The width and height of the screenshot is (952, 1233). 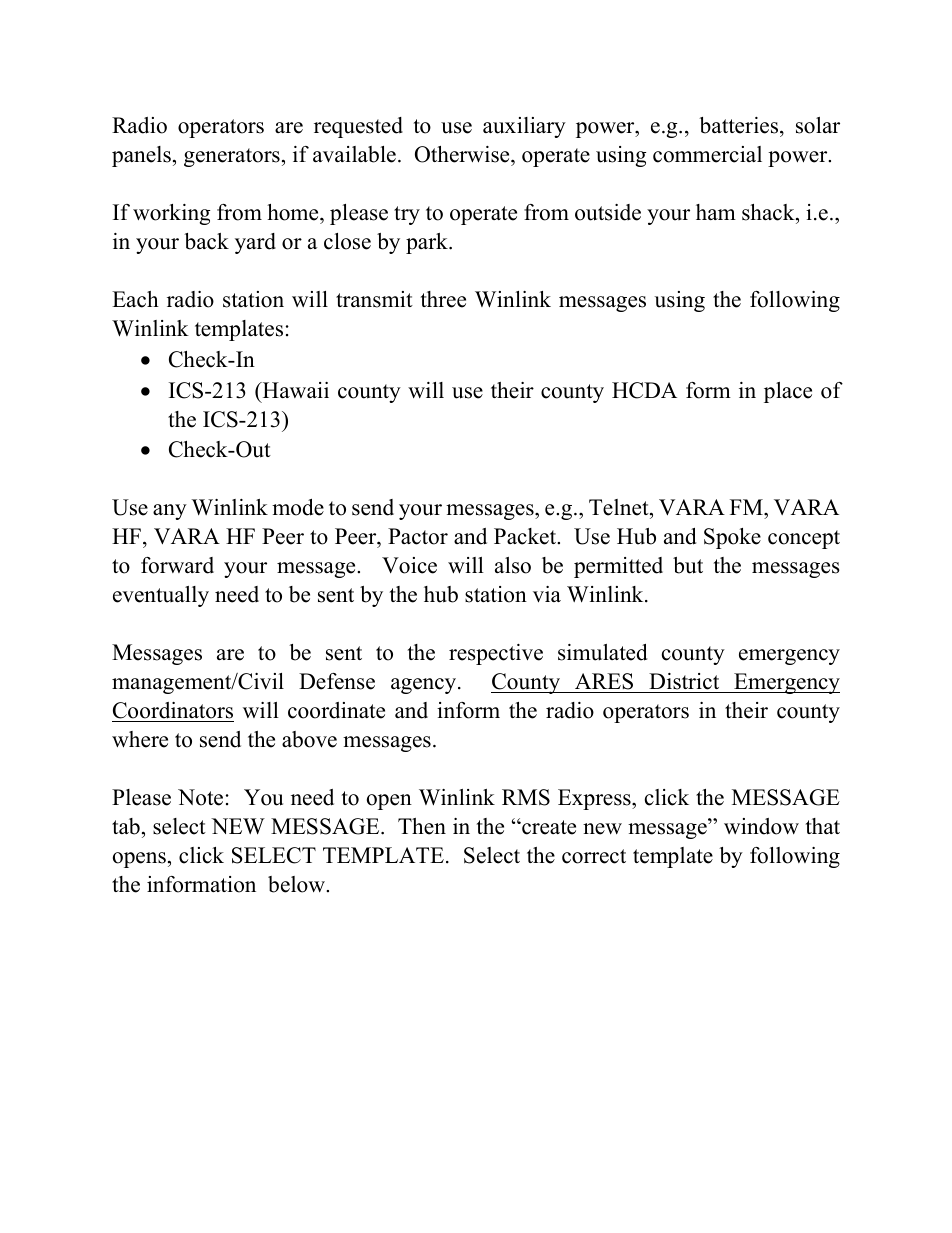 I want to click on below, so click(x=297, y=884).
